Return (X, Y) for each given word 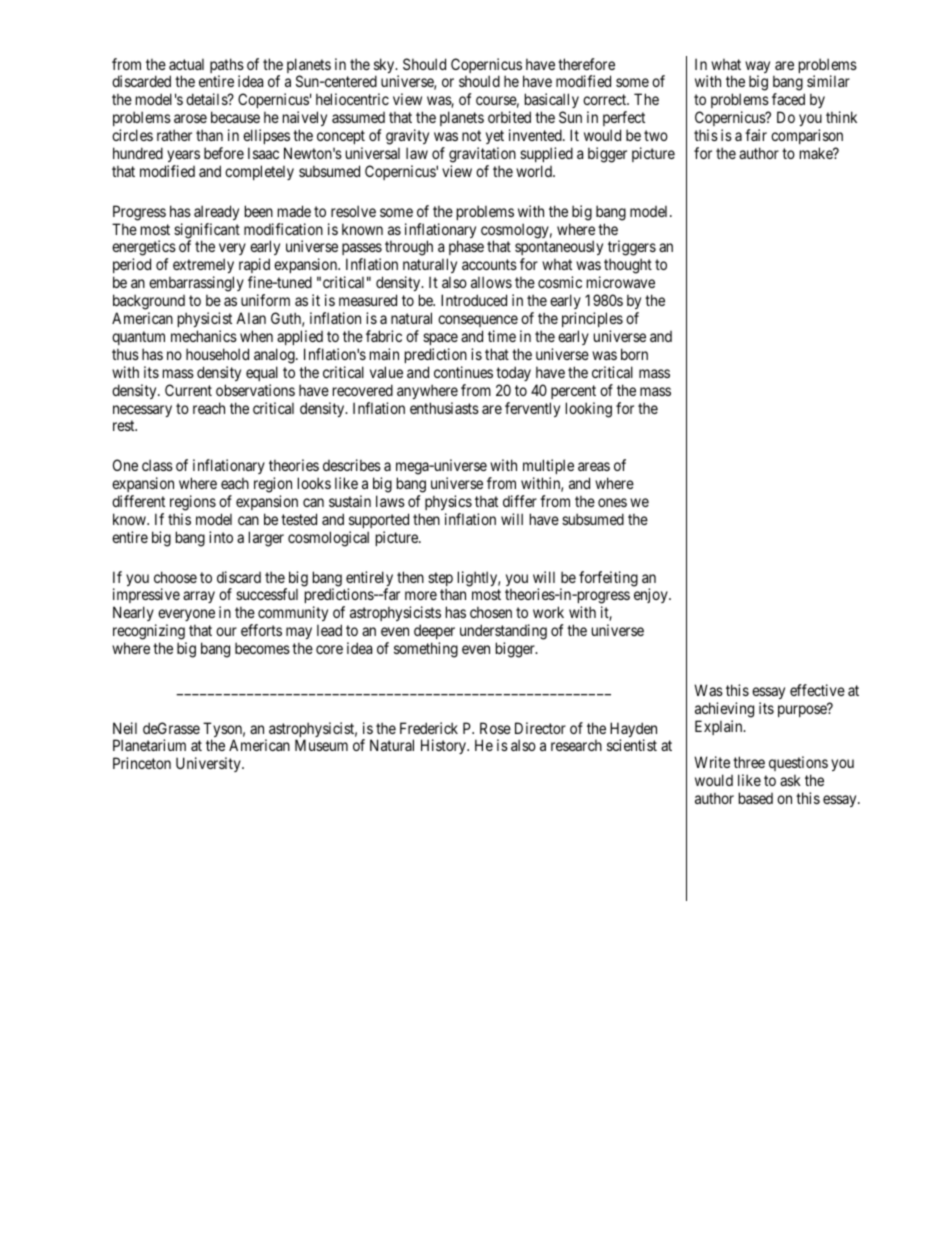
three (749, 762)
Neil (125, 728)
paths (227, 67)
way (757, 68)
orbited (509, 117)
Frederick (429, 728)
